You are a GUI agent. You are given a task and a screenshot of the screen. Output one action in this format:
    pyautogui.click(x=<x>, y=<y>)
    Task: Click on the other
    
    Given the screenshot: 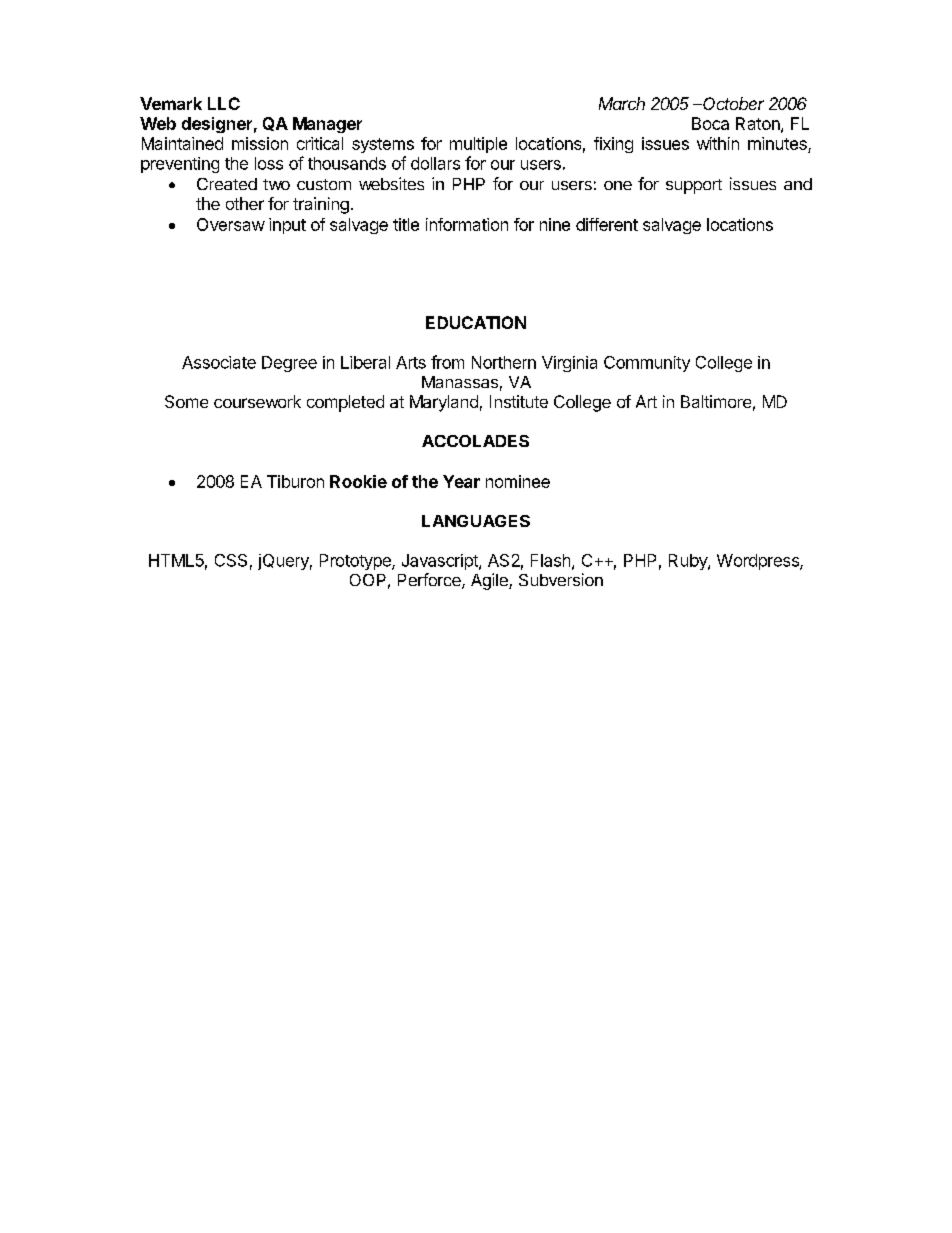 What is the action you would take?
    pyautogui.click(x=245, y=203)
